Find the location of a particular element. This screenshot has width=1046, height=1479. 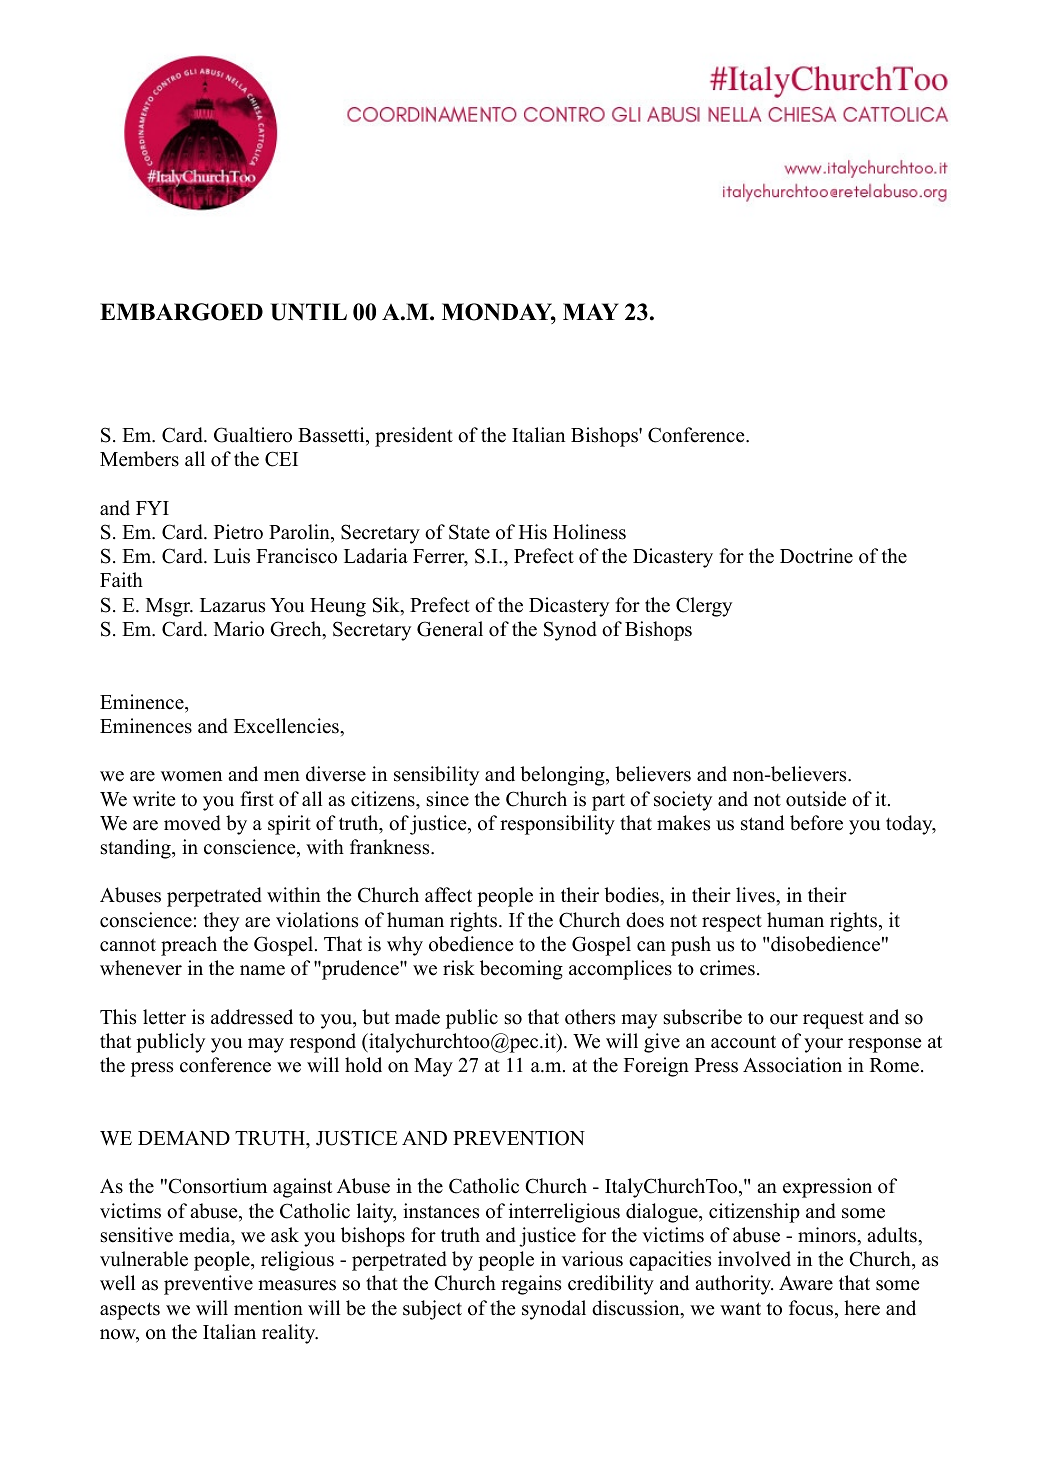

preventive is located at coordinates (208, 1285).
